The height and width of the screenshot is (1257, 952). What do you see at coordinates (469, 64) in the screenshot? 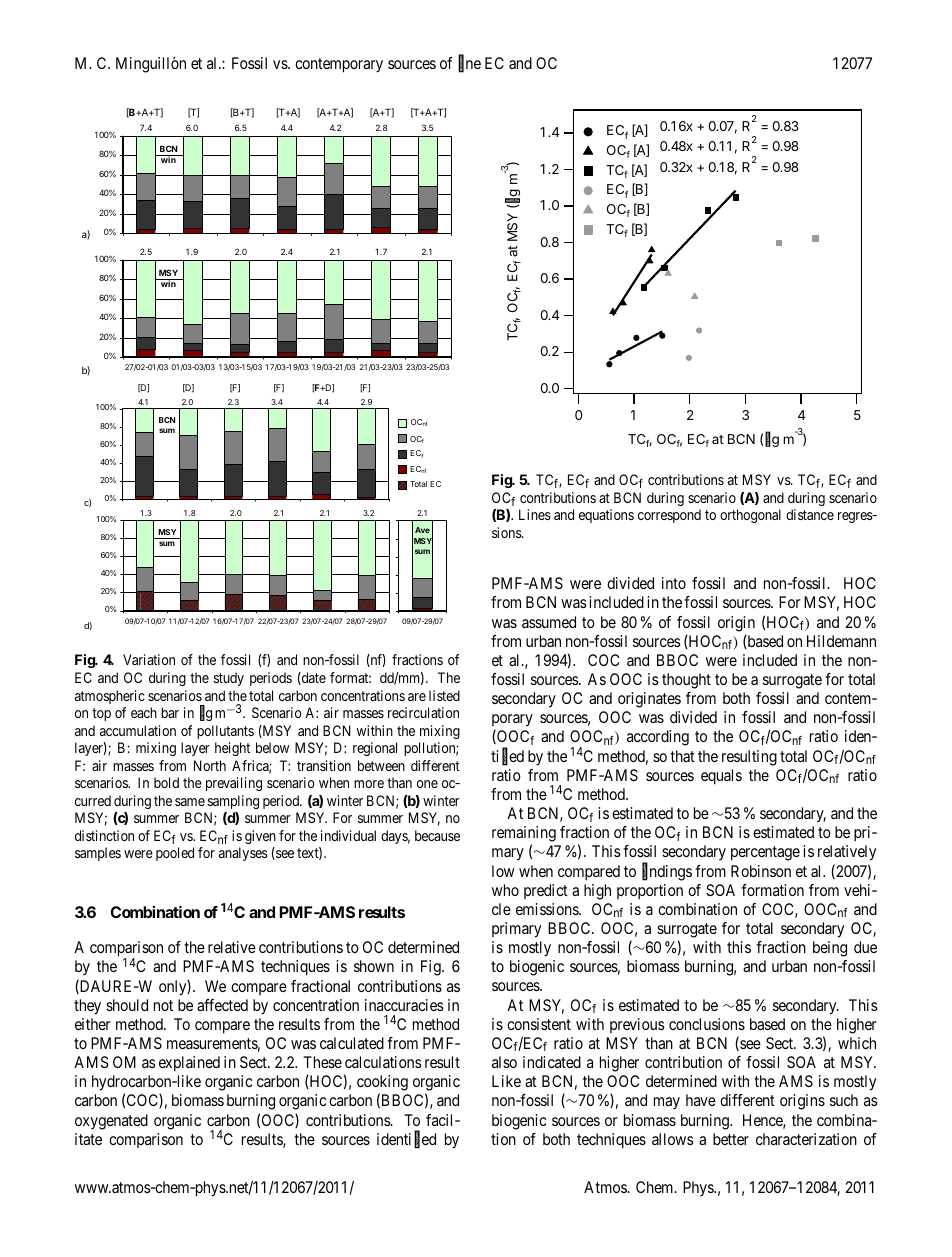
I see `fine` at bounding box center [469, 64].
